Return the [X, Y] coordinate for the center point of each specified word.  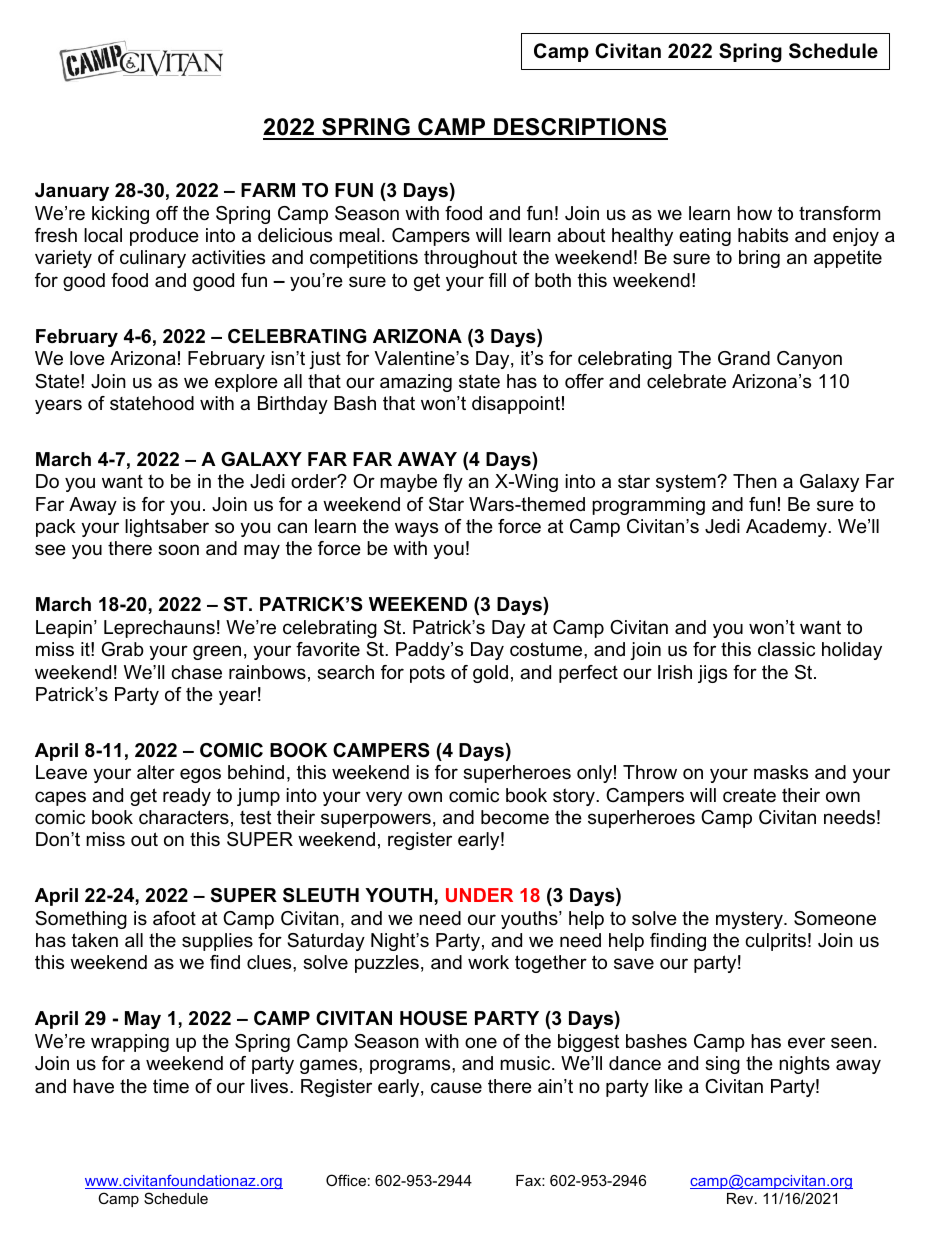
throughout [470, 259]
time [171, 1086]
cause [456, 1087]
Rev [741, 1198]
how [754, 213]
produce [164, 237]
